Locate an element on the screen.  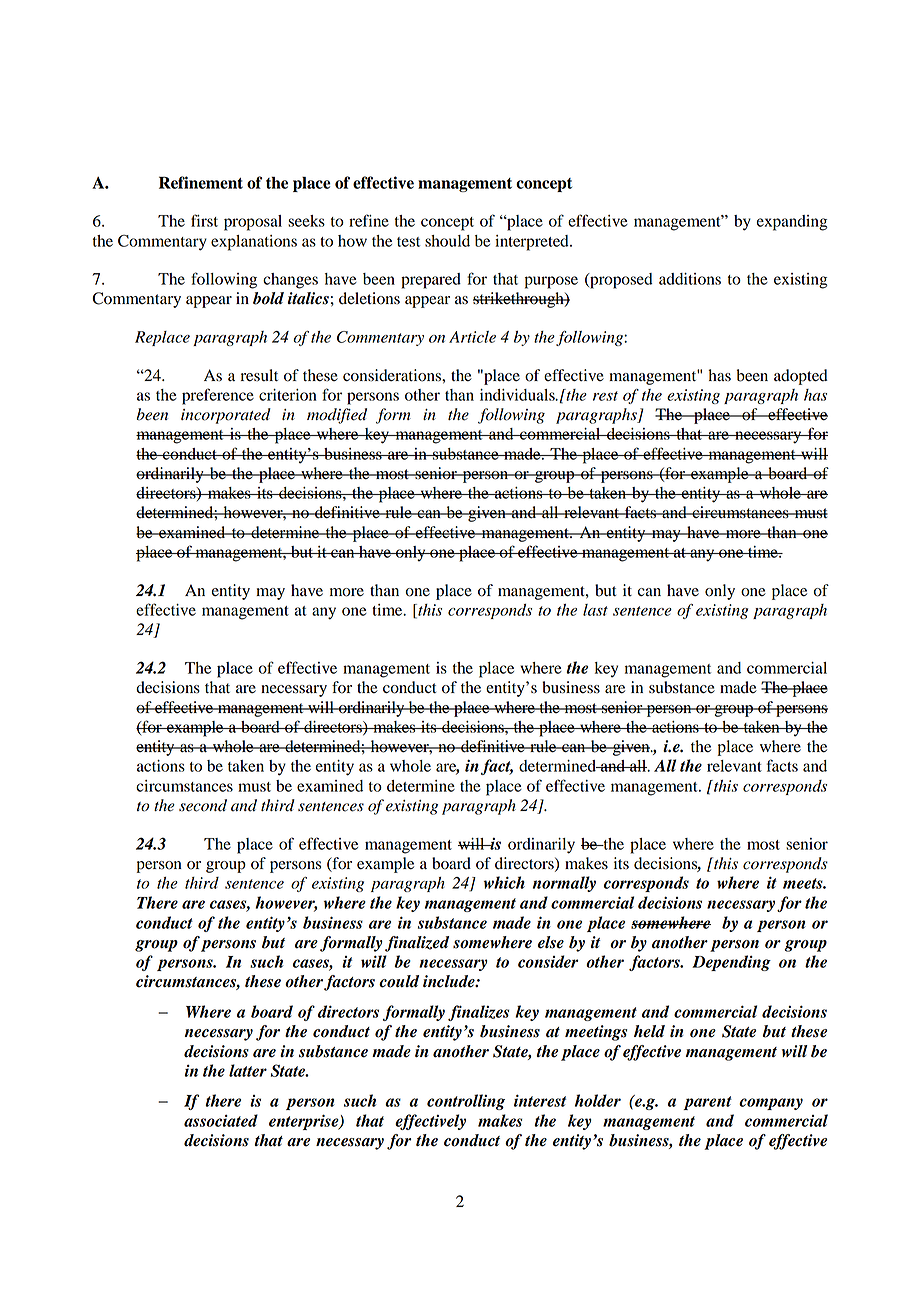
latter is located at coordinates (248, 1070).
